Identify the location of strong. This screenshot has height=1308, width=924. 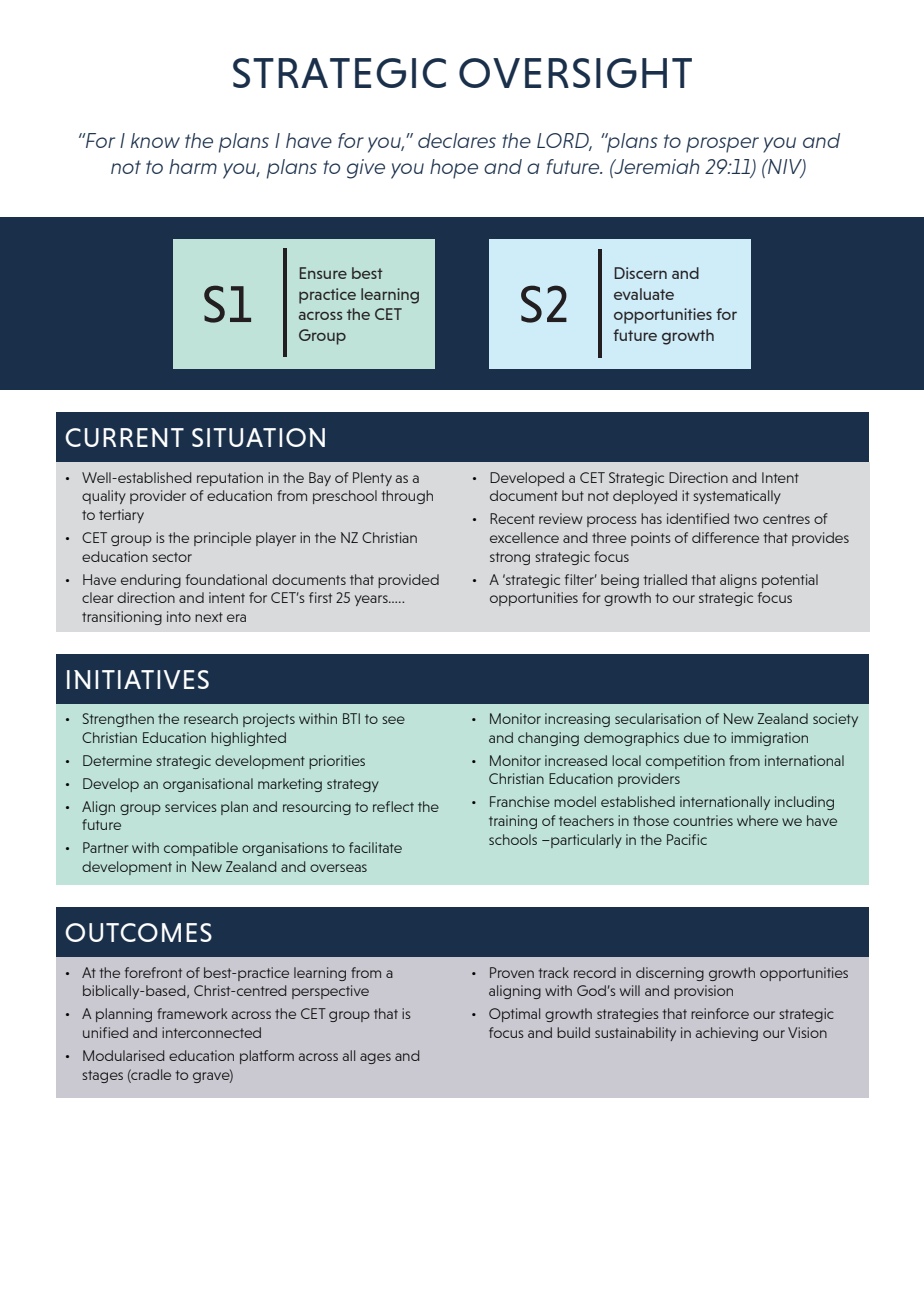
(510, 558).
